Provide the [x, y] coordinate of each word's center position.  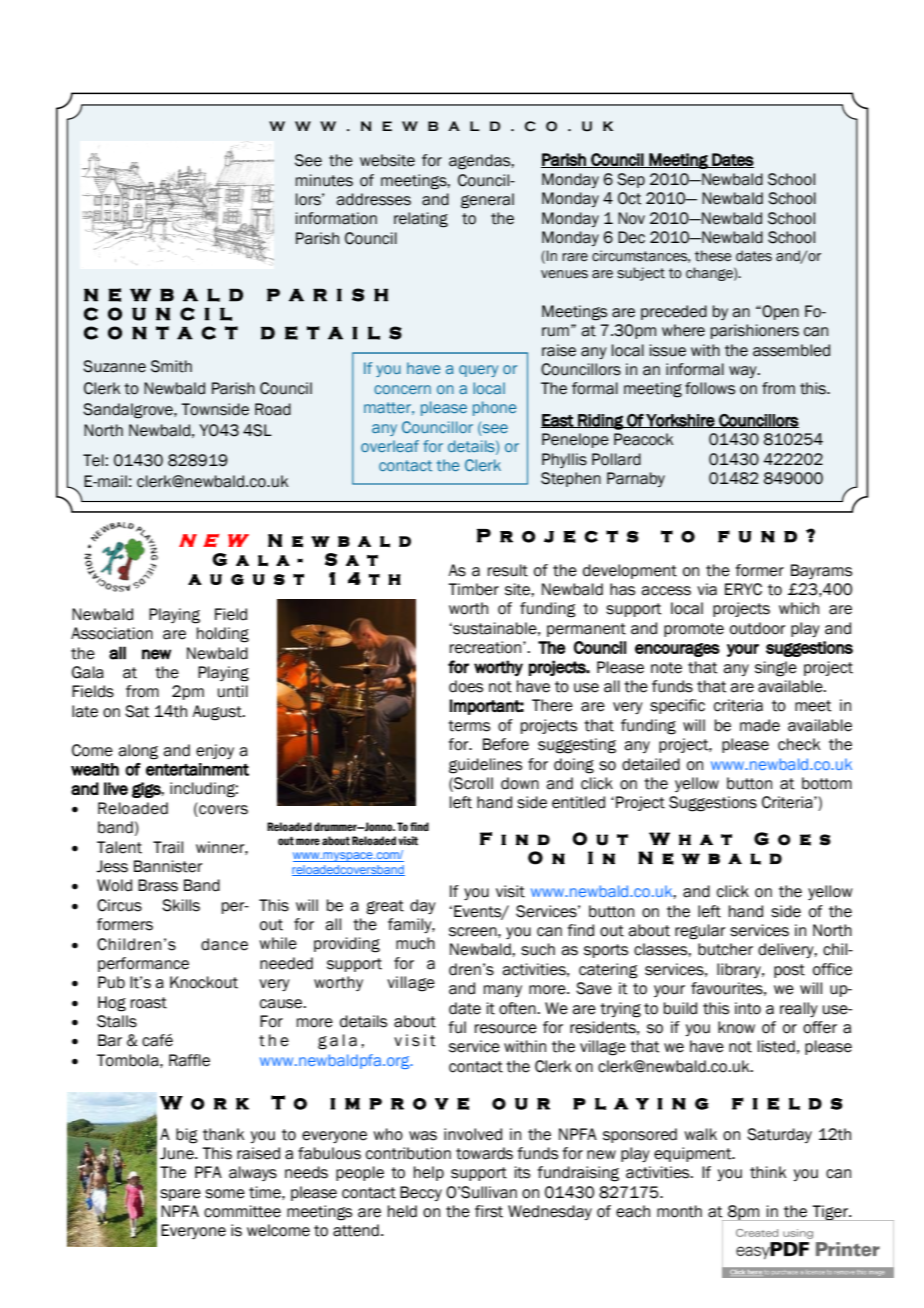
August [218, 713]
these [713, 256]
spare [180, 1195]
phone [494, 408]
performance [143, 964]
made [760, 725]
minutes [324, 180]
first [489, 1211]
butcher [725, 949]
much [415, 943]
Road [273, 409]
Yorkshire [680, 421]
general [487, 201]
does [466, 686]
